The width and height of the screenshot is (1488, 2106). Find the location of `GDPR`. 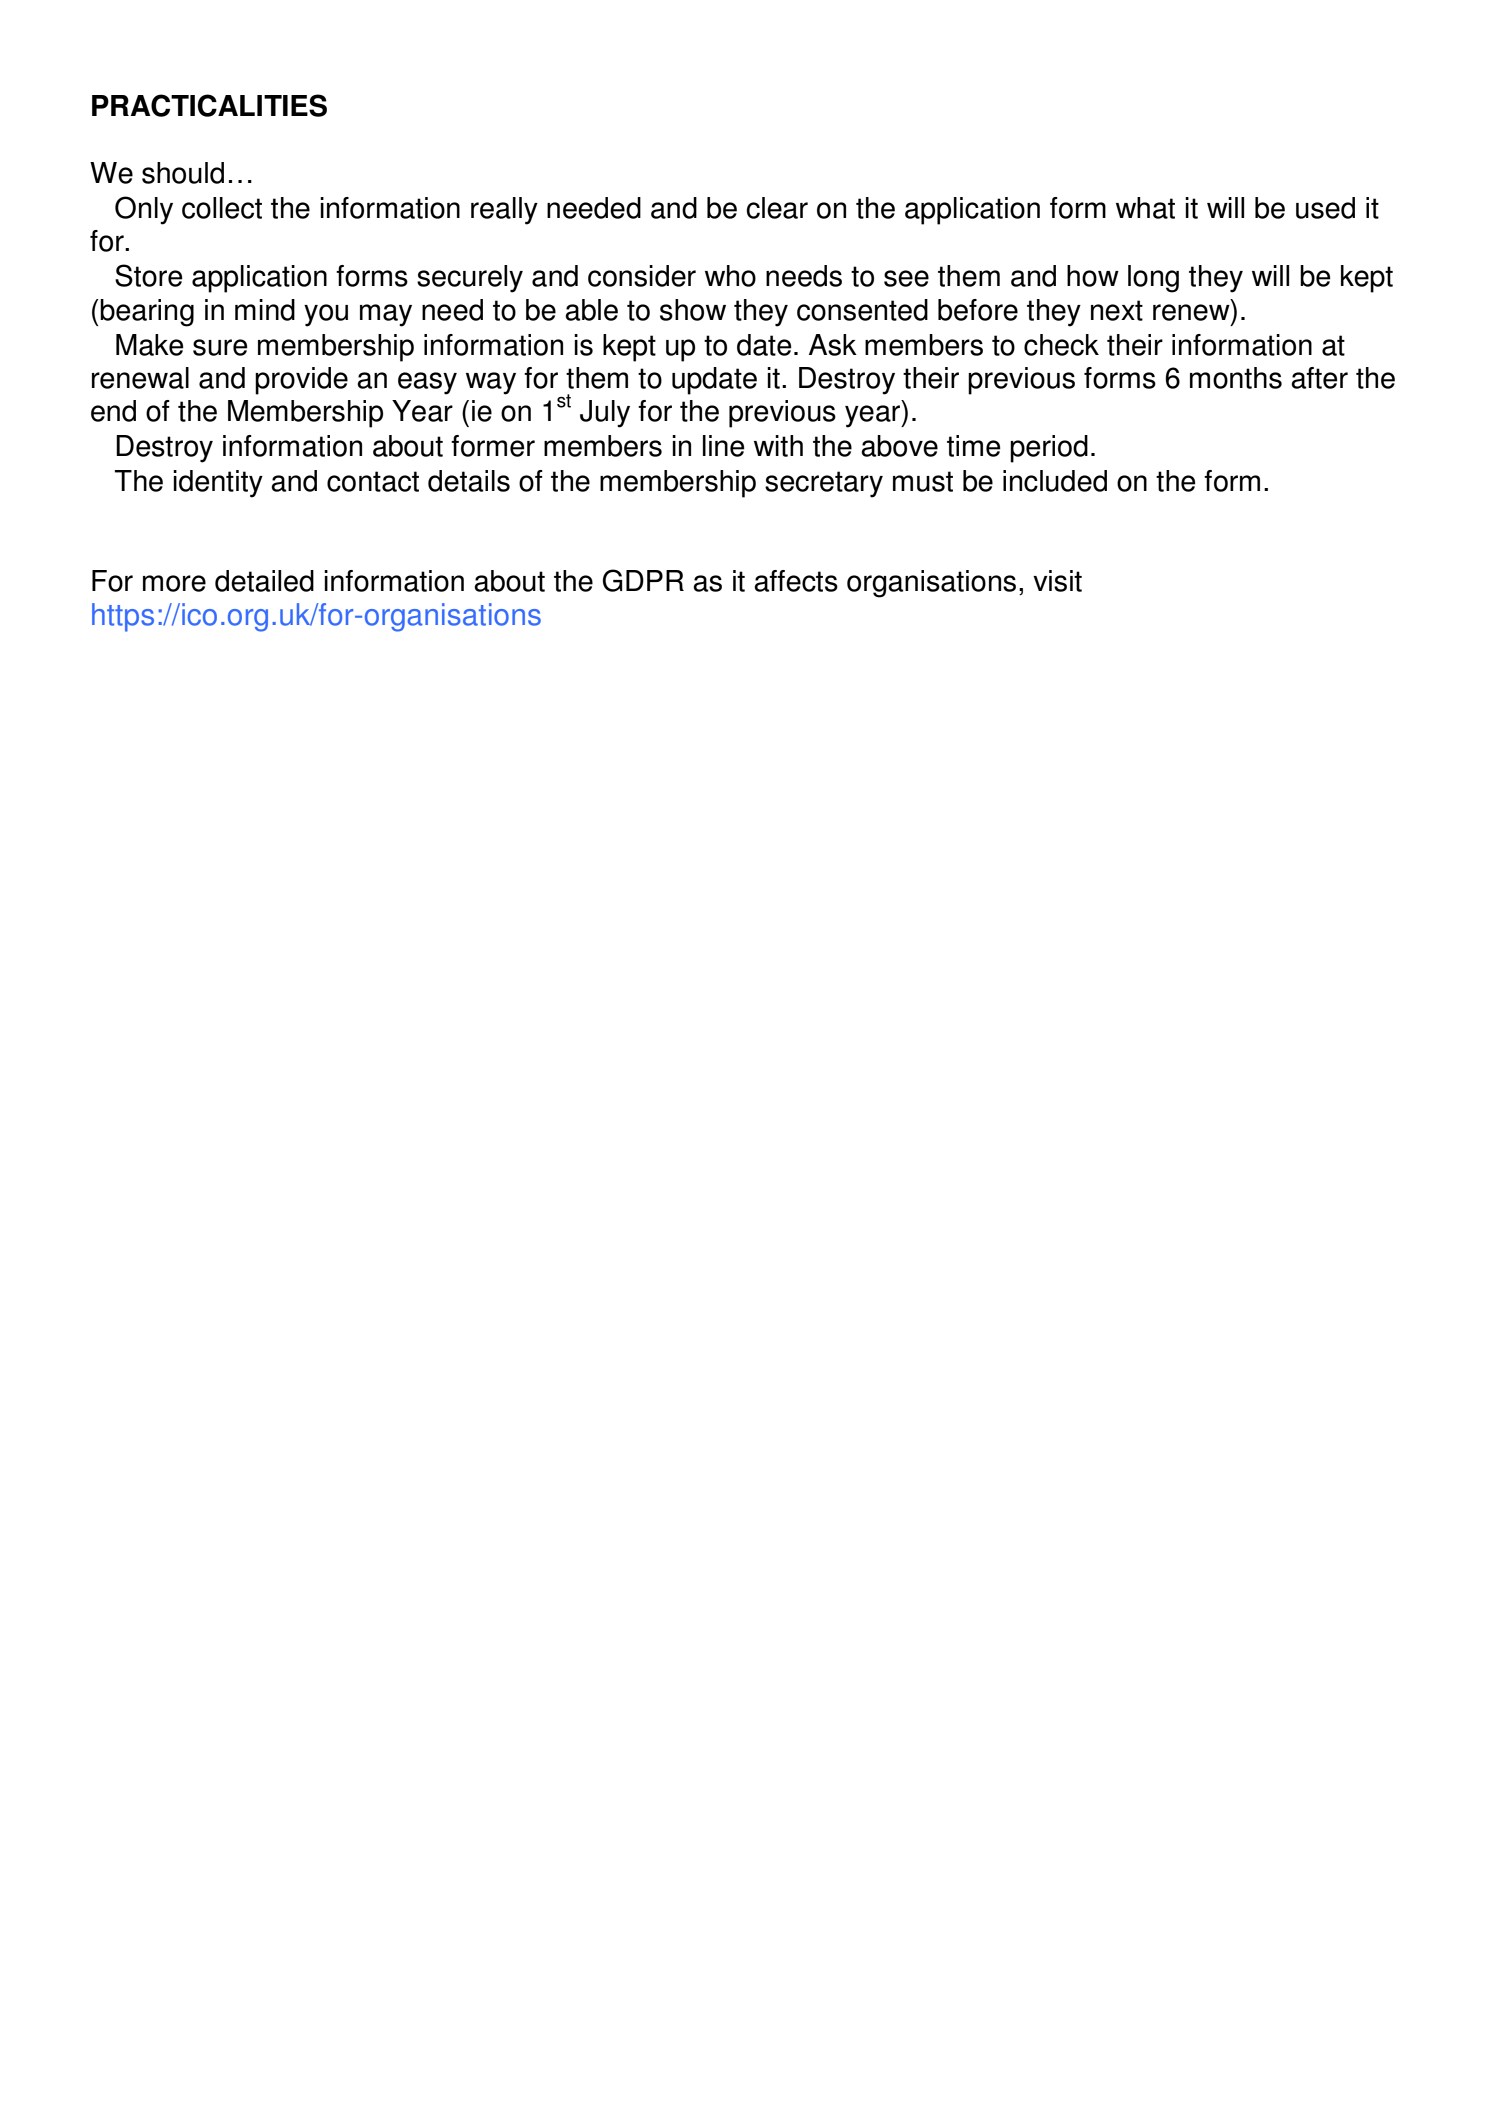

GDPR is located at coordinates (643, 580).
